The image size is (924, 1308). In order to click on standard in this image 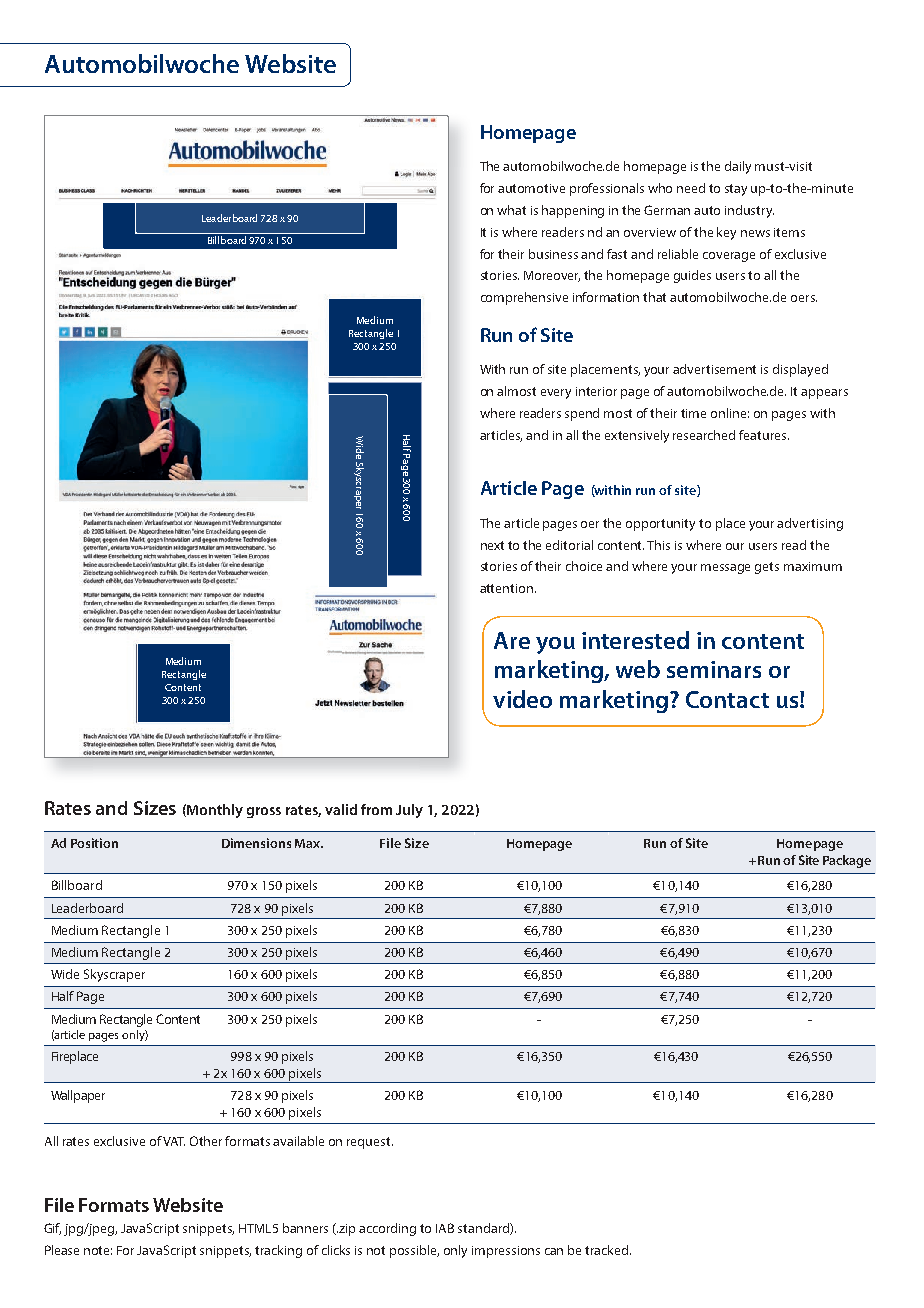, I will do `click(484, 1229)`.
